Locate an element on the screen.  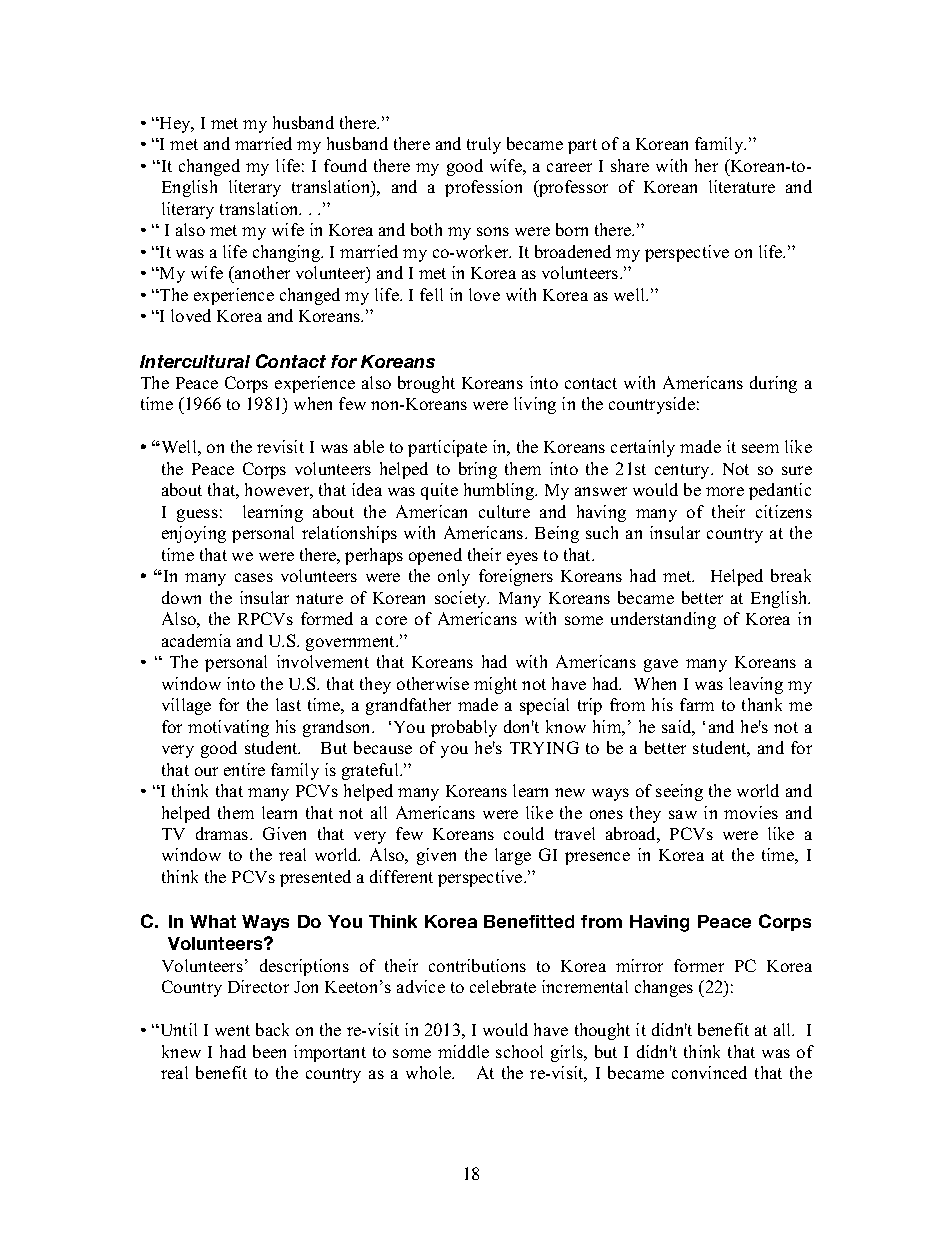
Intercultural is located at coordinates (195, 361).
